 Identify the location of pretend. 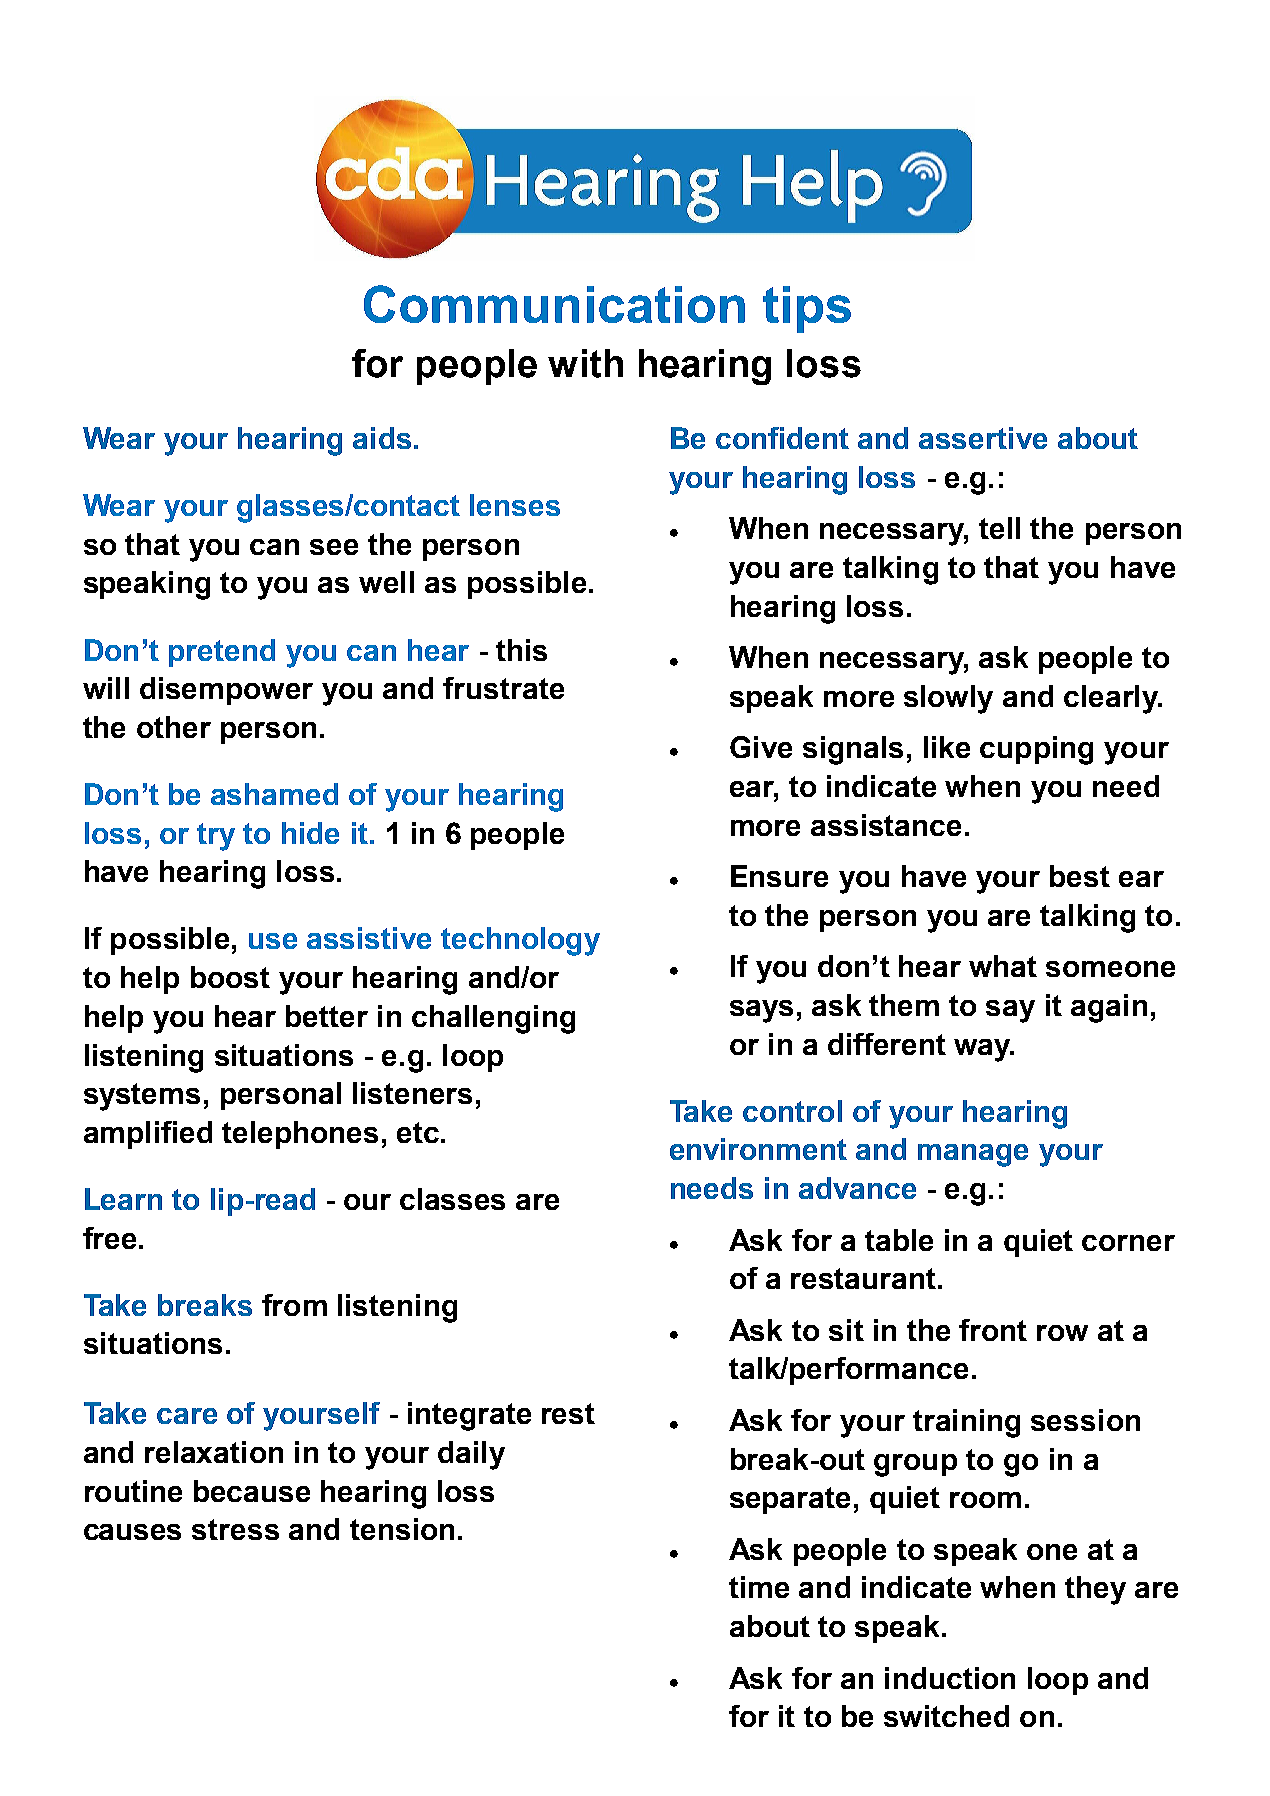
(222, 653).
